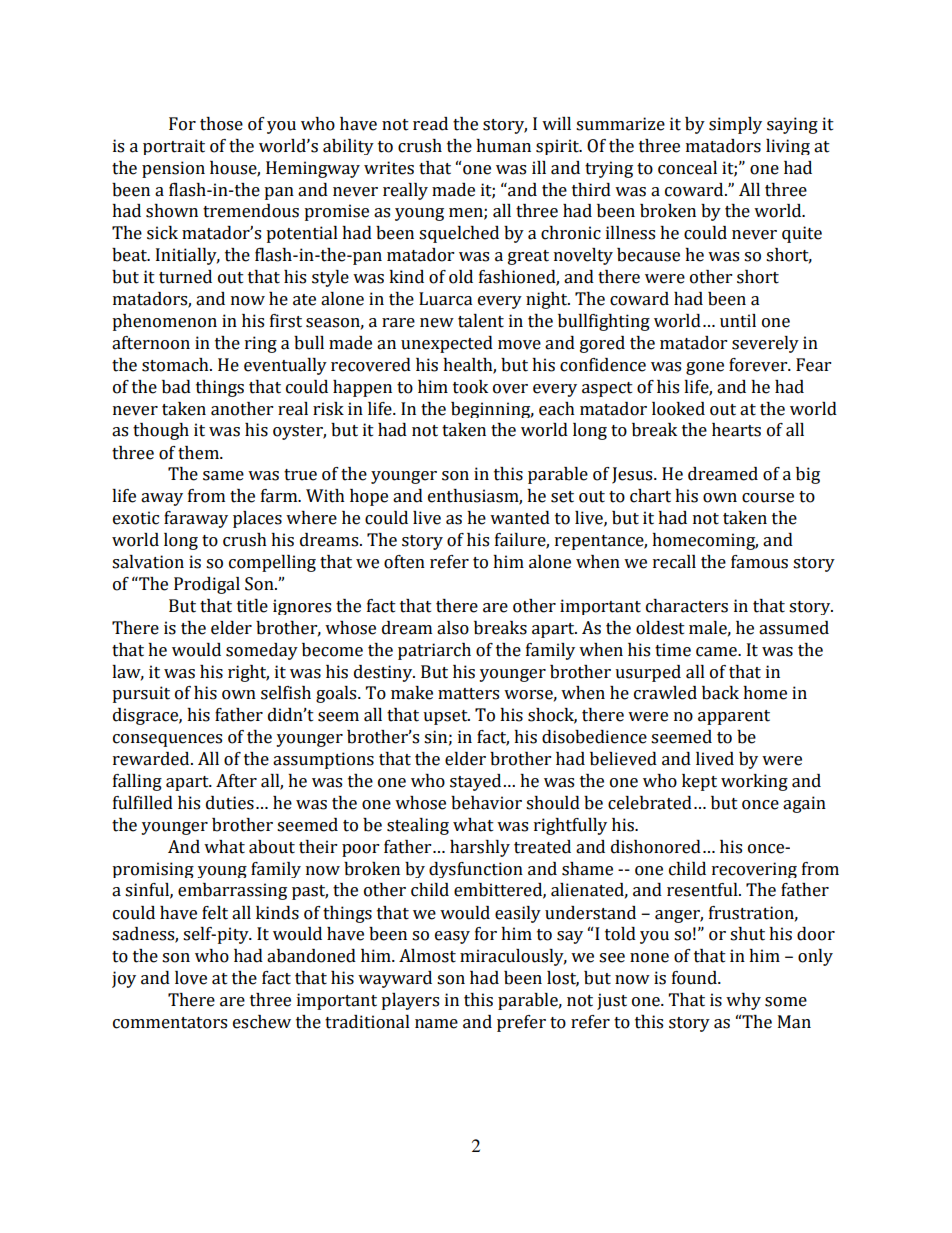  I want to click on forever, so click(759, 365).
